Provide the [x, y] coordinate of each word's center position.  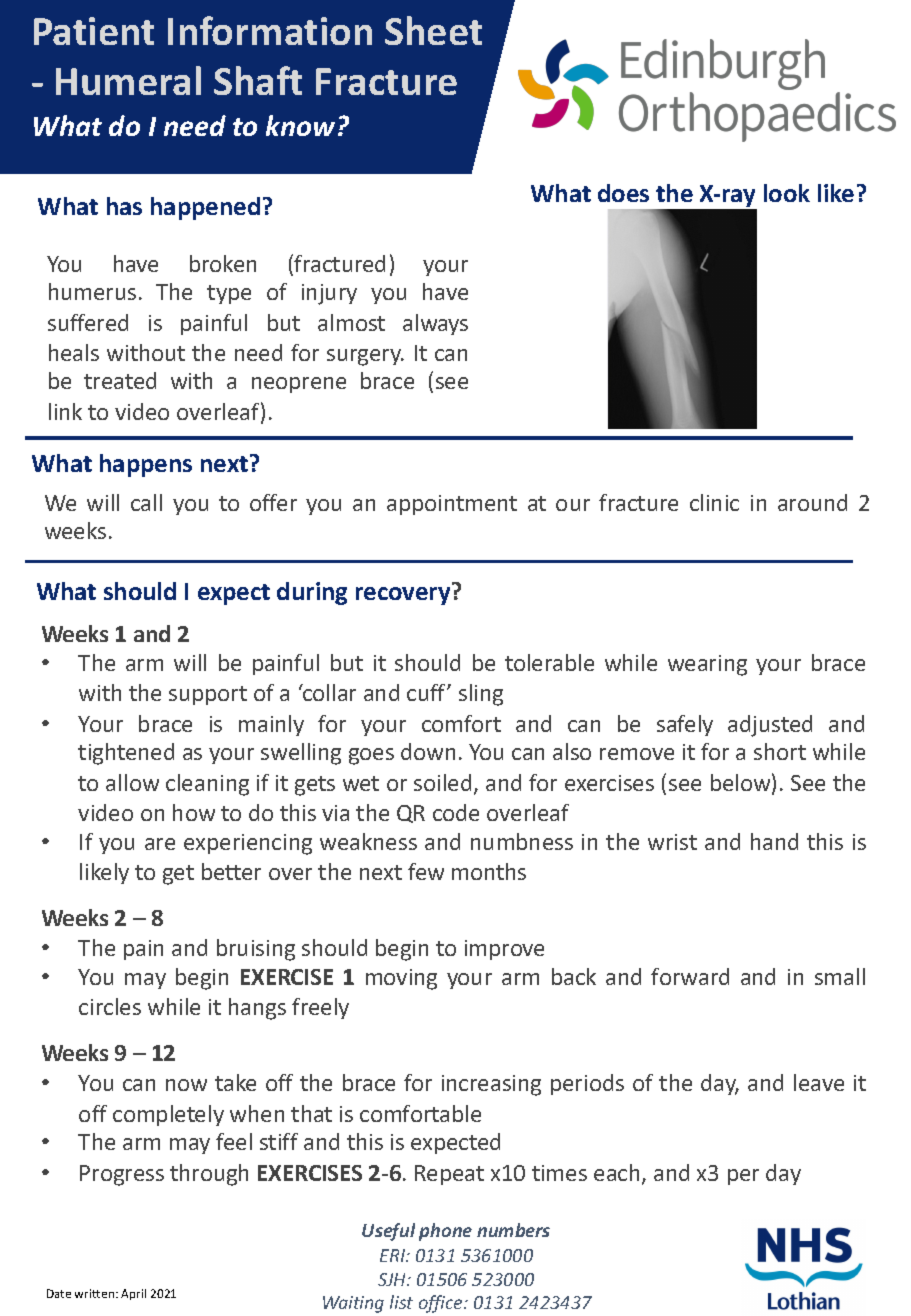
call [146, 502]
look [787, 193]
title [663, 70]
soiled [442, 782]
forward [690, 976]
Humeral [128, 80]
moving [401, 979]
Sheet [433, 30]
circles [110, 1006]
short [780, 751]
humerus [92, 291]
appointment [452, 505]
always [435, 324]
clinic [714, 502]
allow [132, 782]
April [133, 1294]
